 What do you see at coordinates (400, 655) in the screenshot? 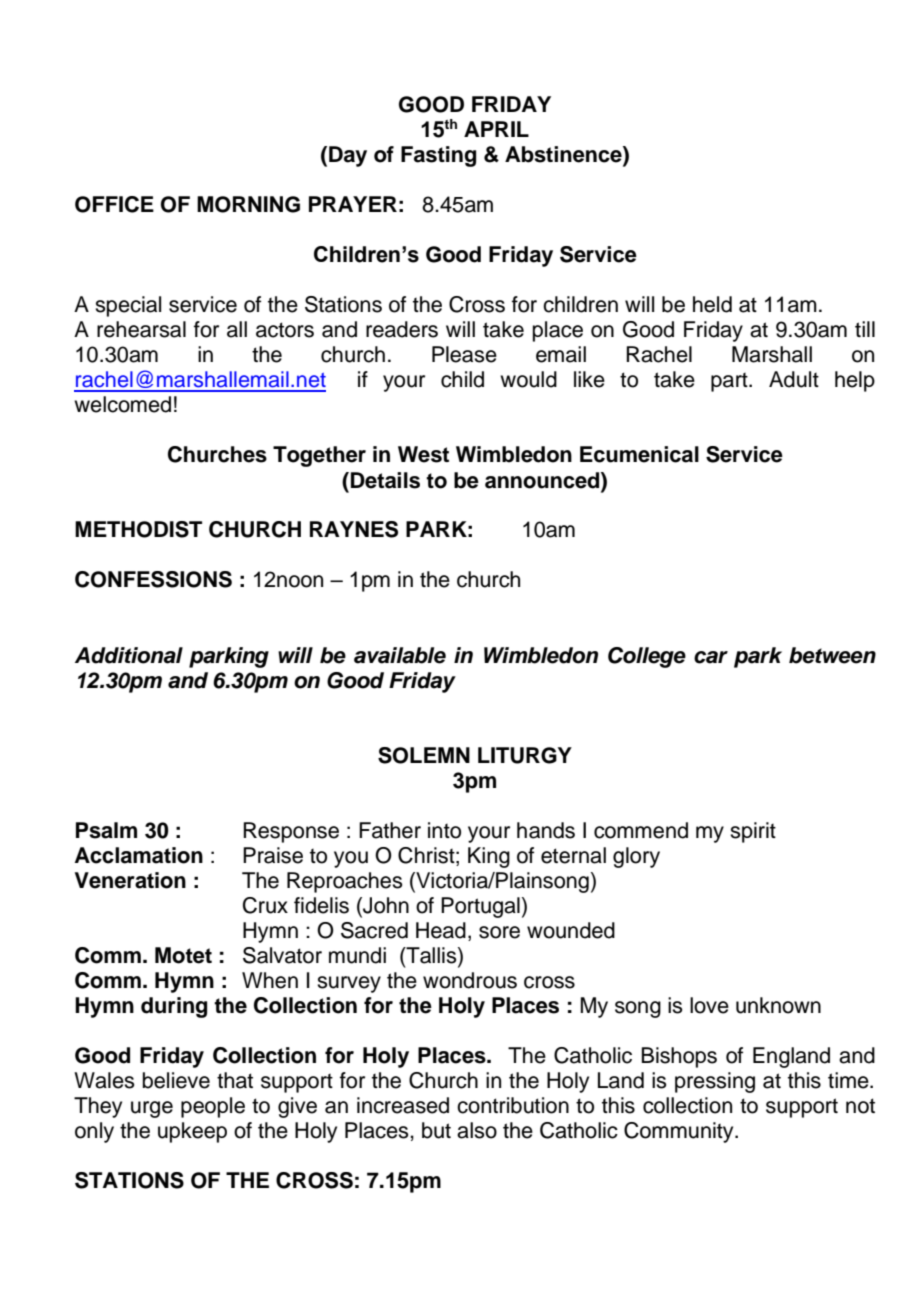
I see `available` at bounding box center [400, 655].
